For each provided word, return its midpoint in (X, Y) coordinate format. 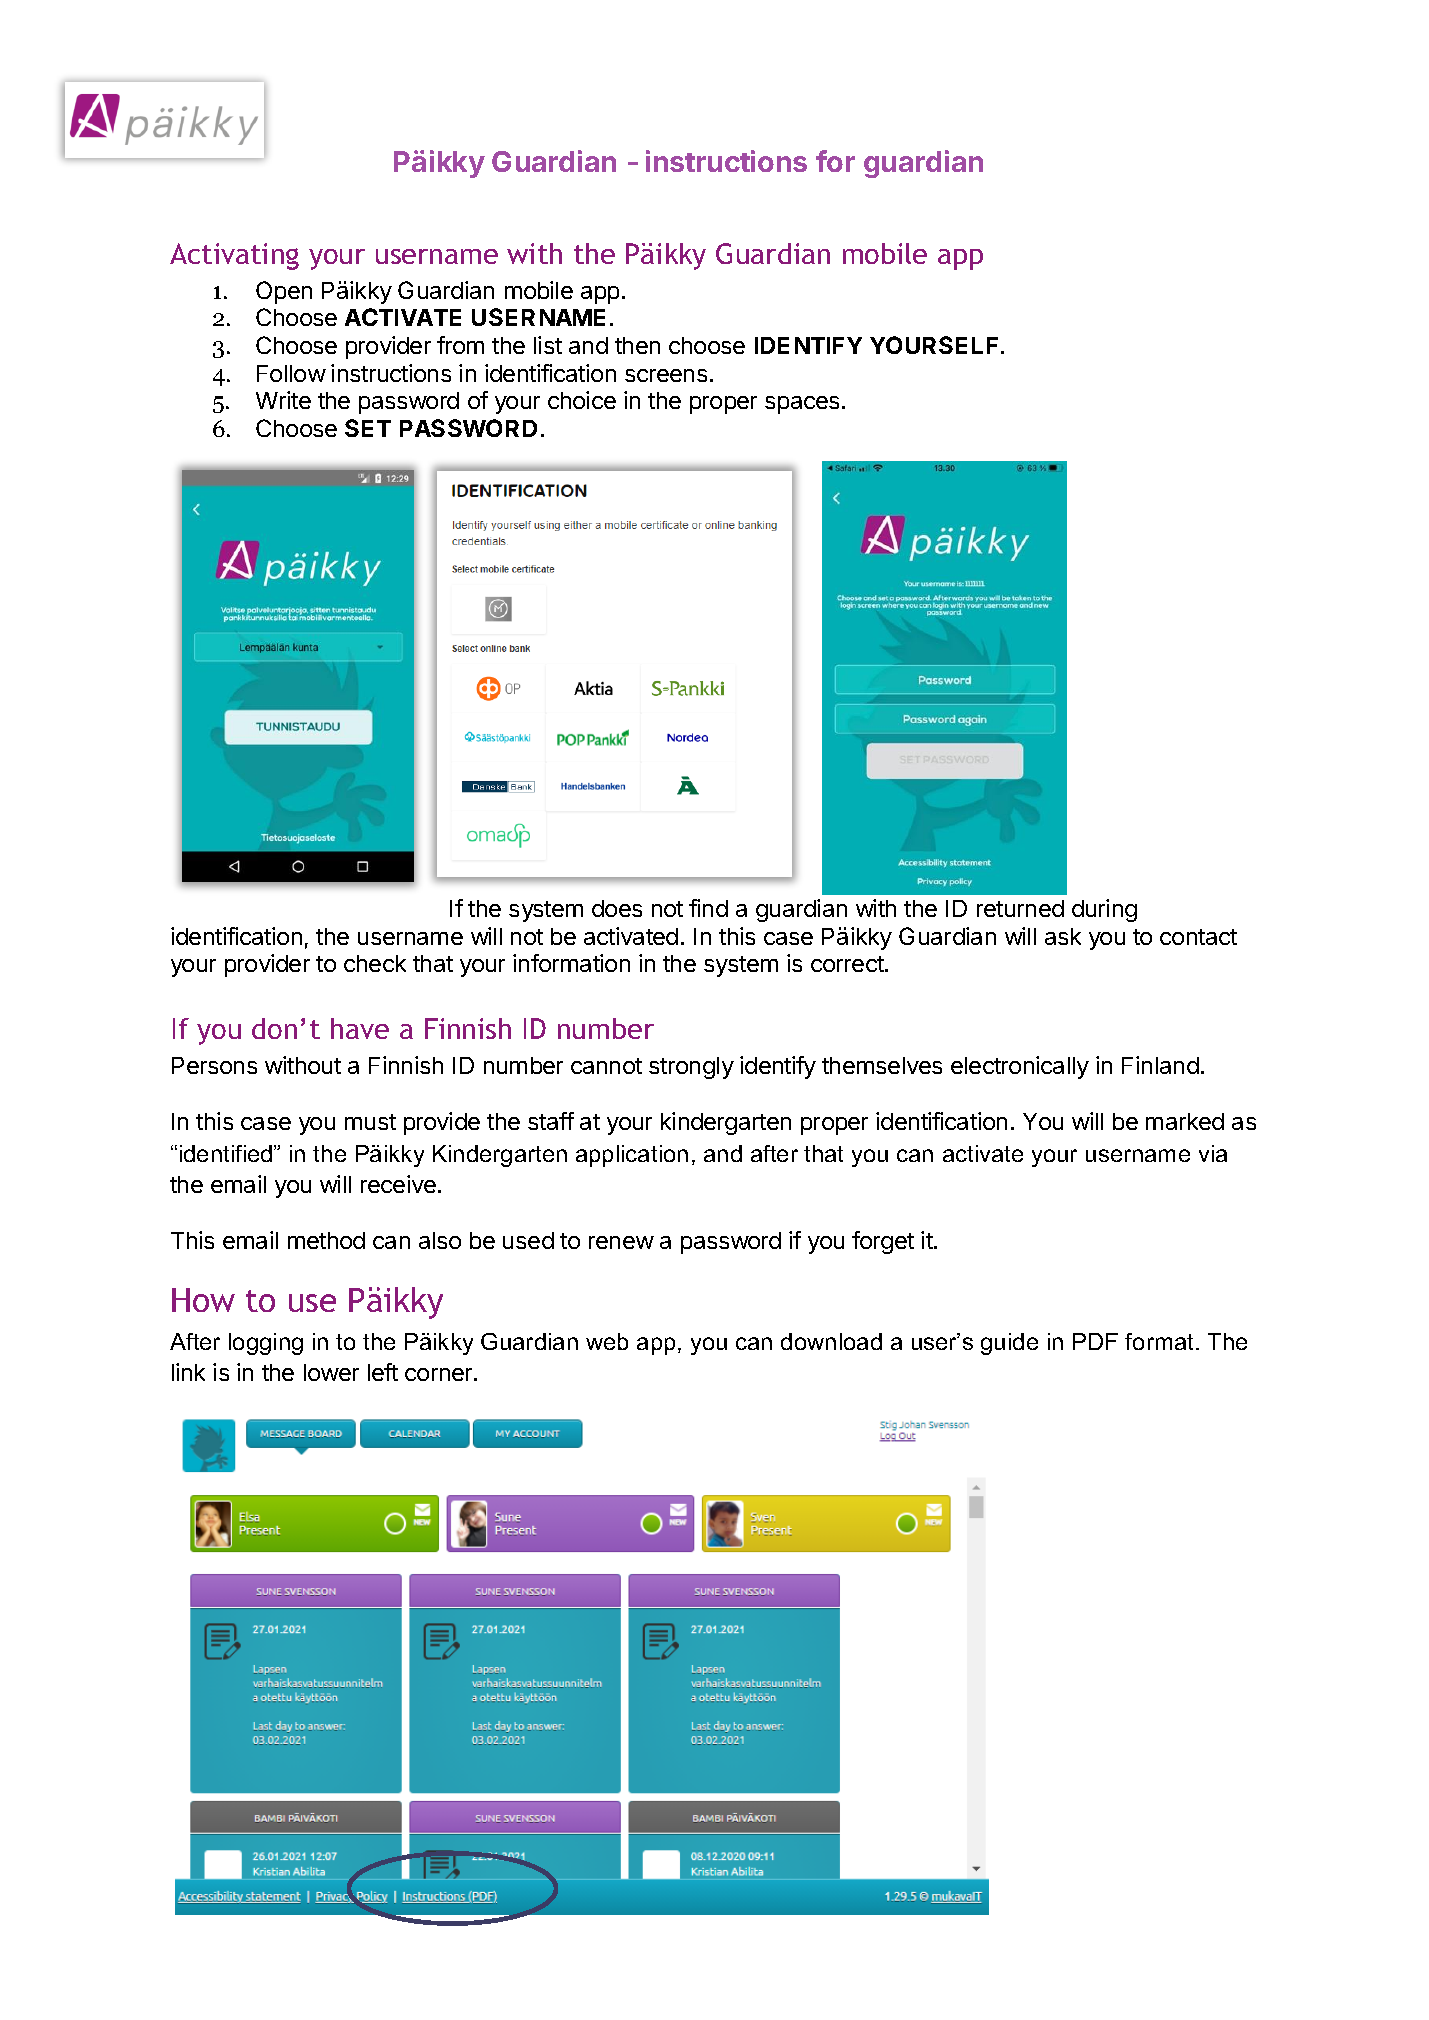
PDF (1095, 1341)
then (637, 345)
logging (266, 1344)
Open (284, 292)
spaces (802, 405)
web (607, 1341)
